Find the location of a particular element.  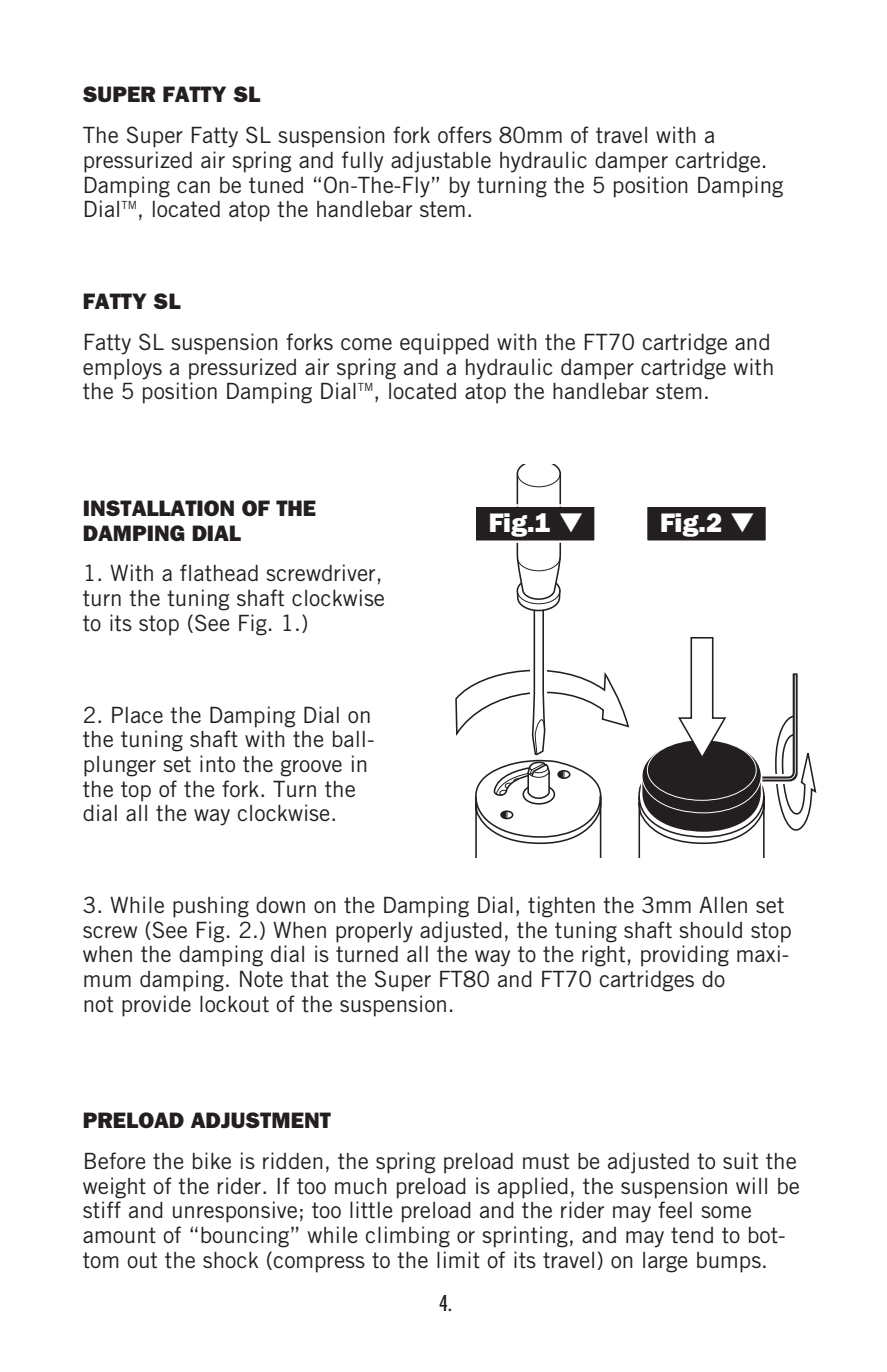

unresponsive is located at coordinates (235, 1212).
